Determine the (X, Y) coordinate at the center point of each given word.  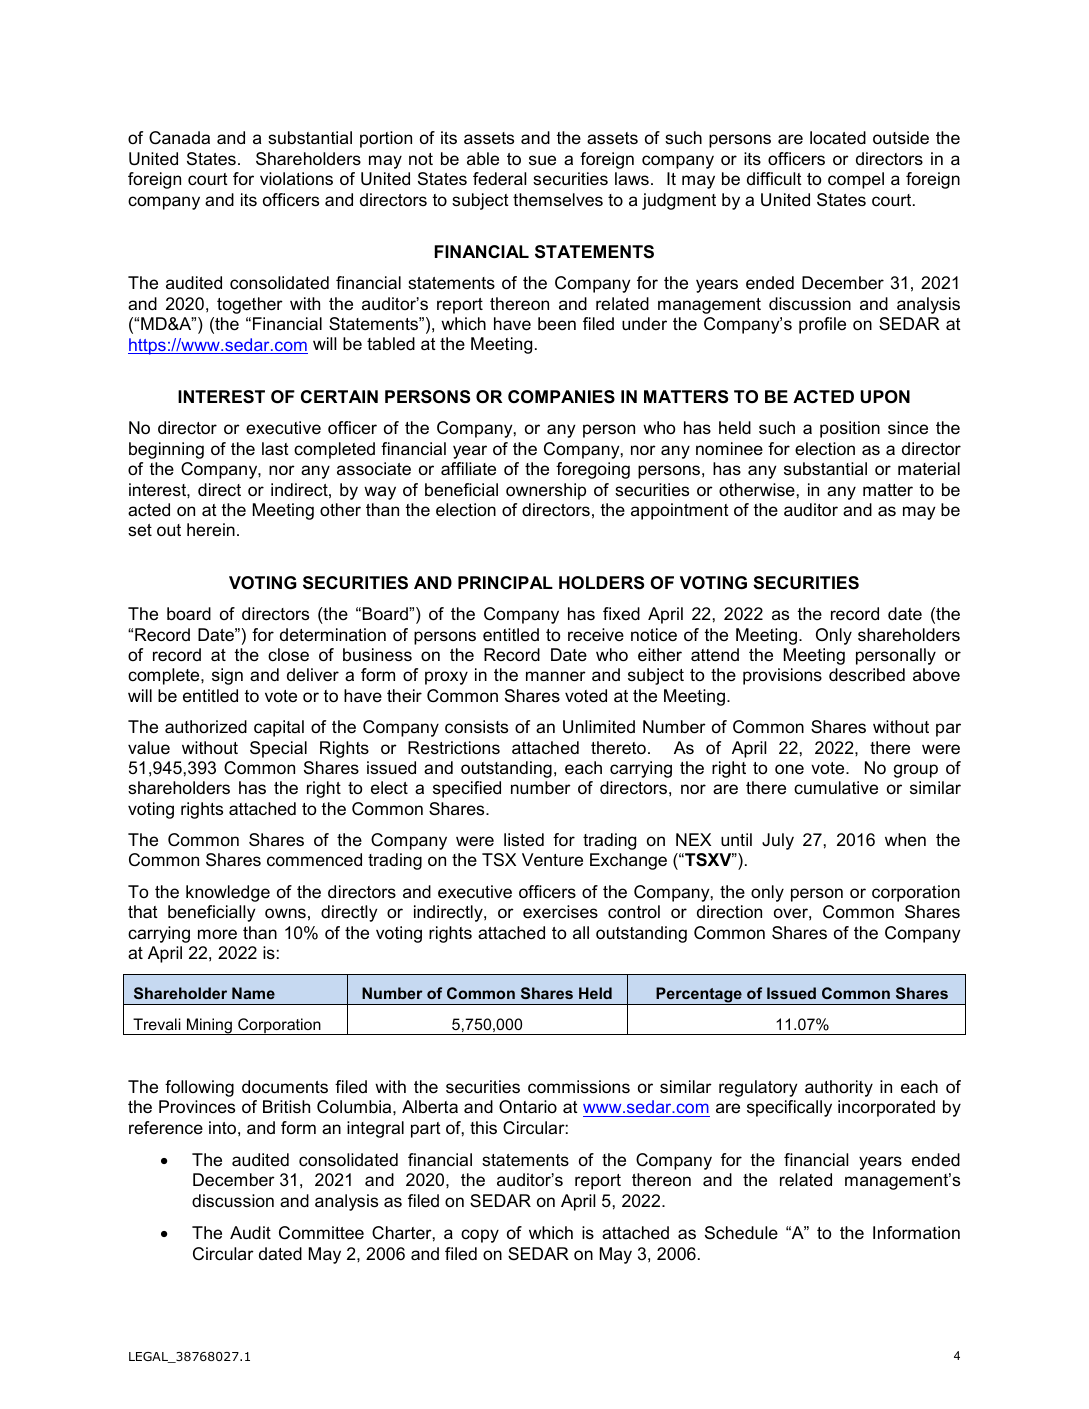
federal (499, 178)
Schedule (741, 1233)
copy (480, 1236)
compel (856, 180)
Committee (321, 1233)
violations (296, 178)
